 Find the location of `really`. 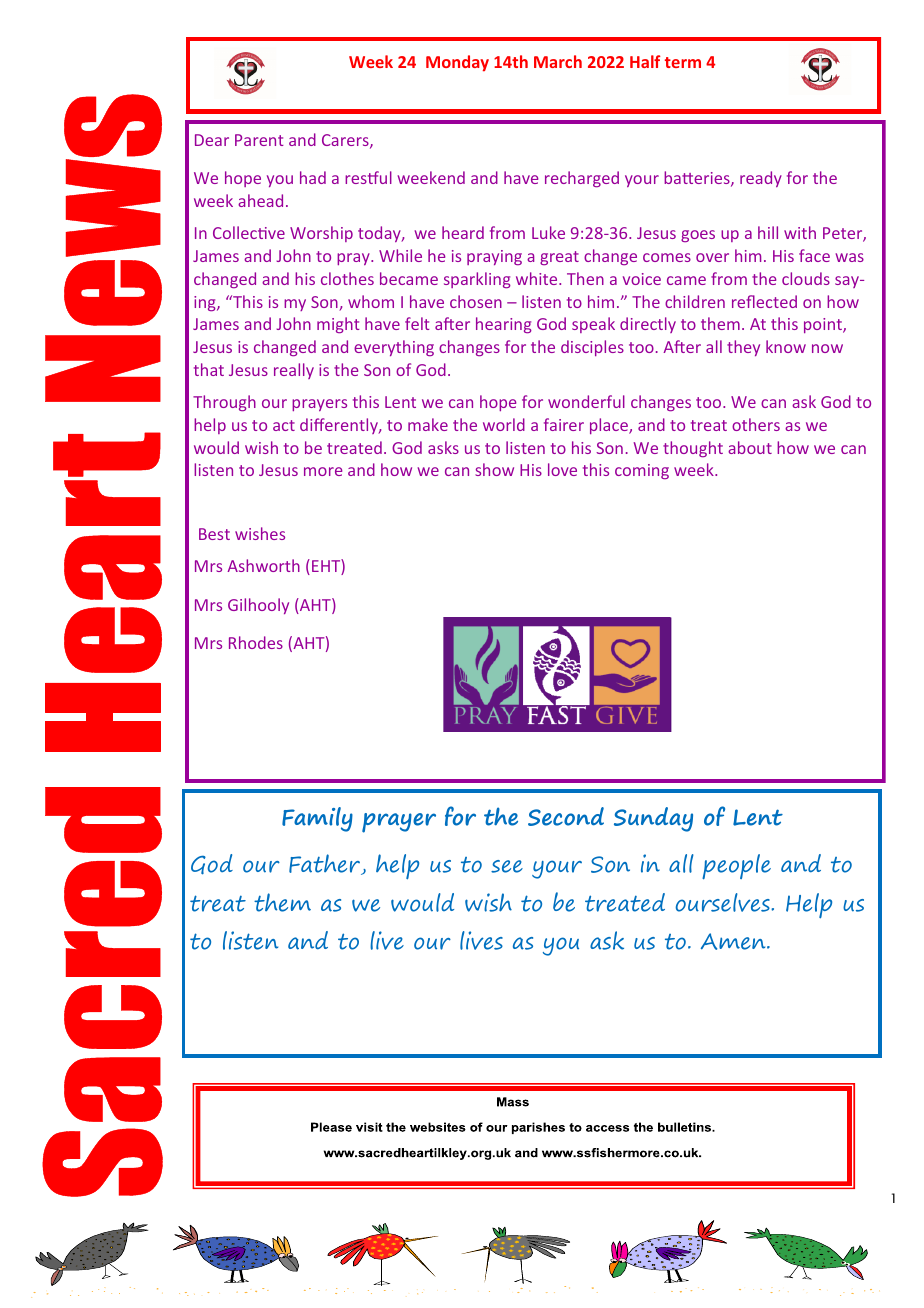

really is located at coordinates (294, 371).
